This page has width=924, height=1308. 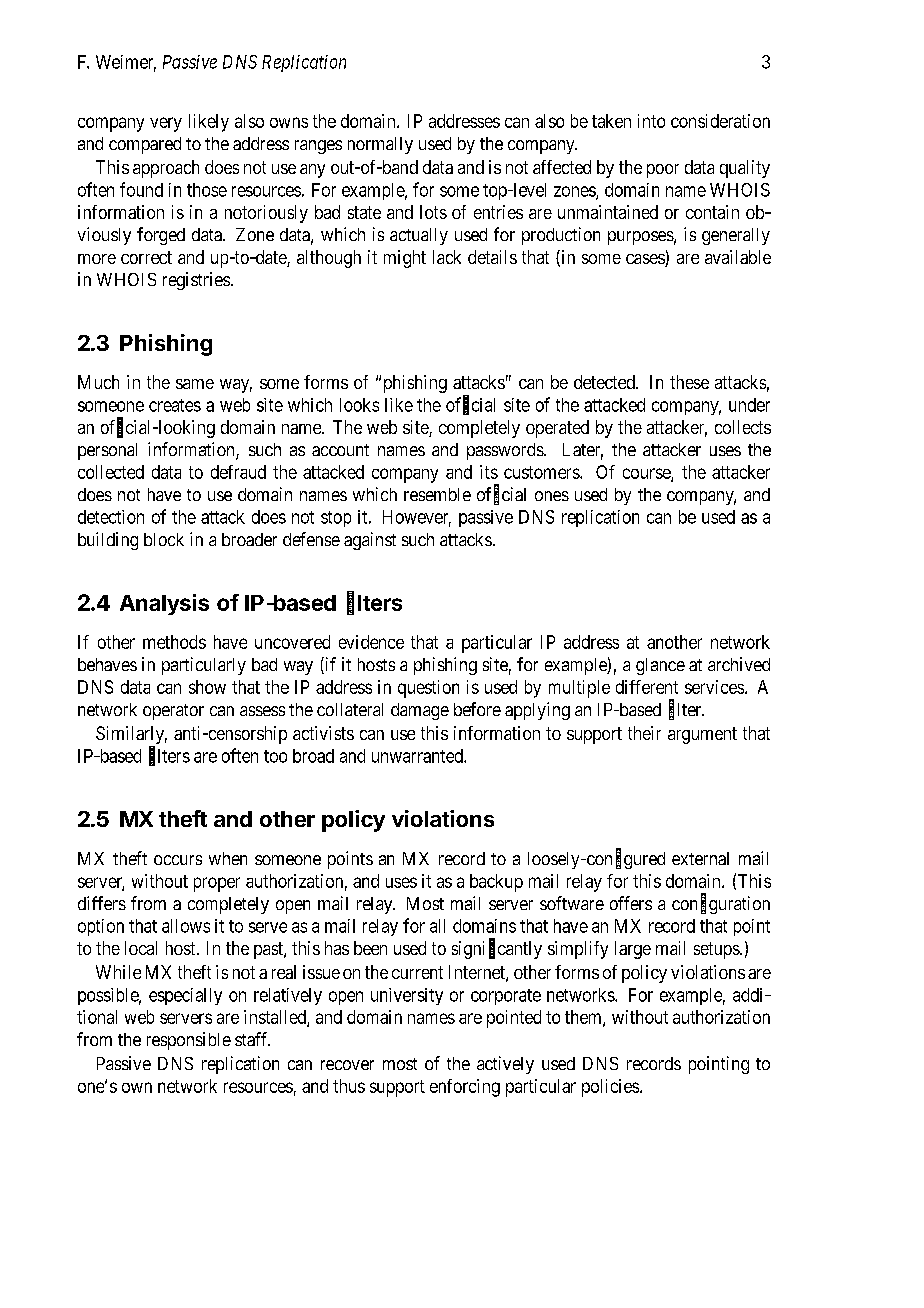 I want to click on normally, so click(x=380, y=145).
